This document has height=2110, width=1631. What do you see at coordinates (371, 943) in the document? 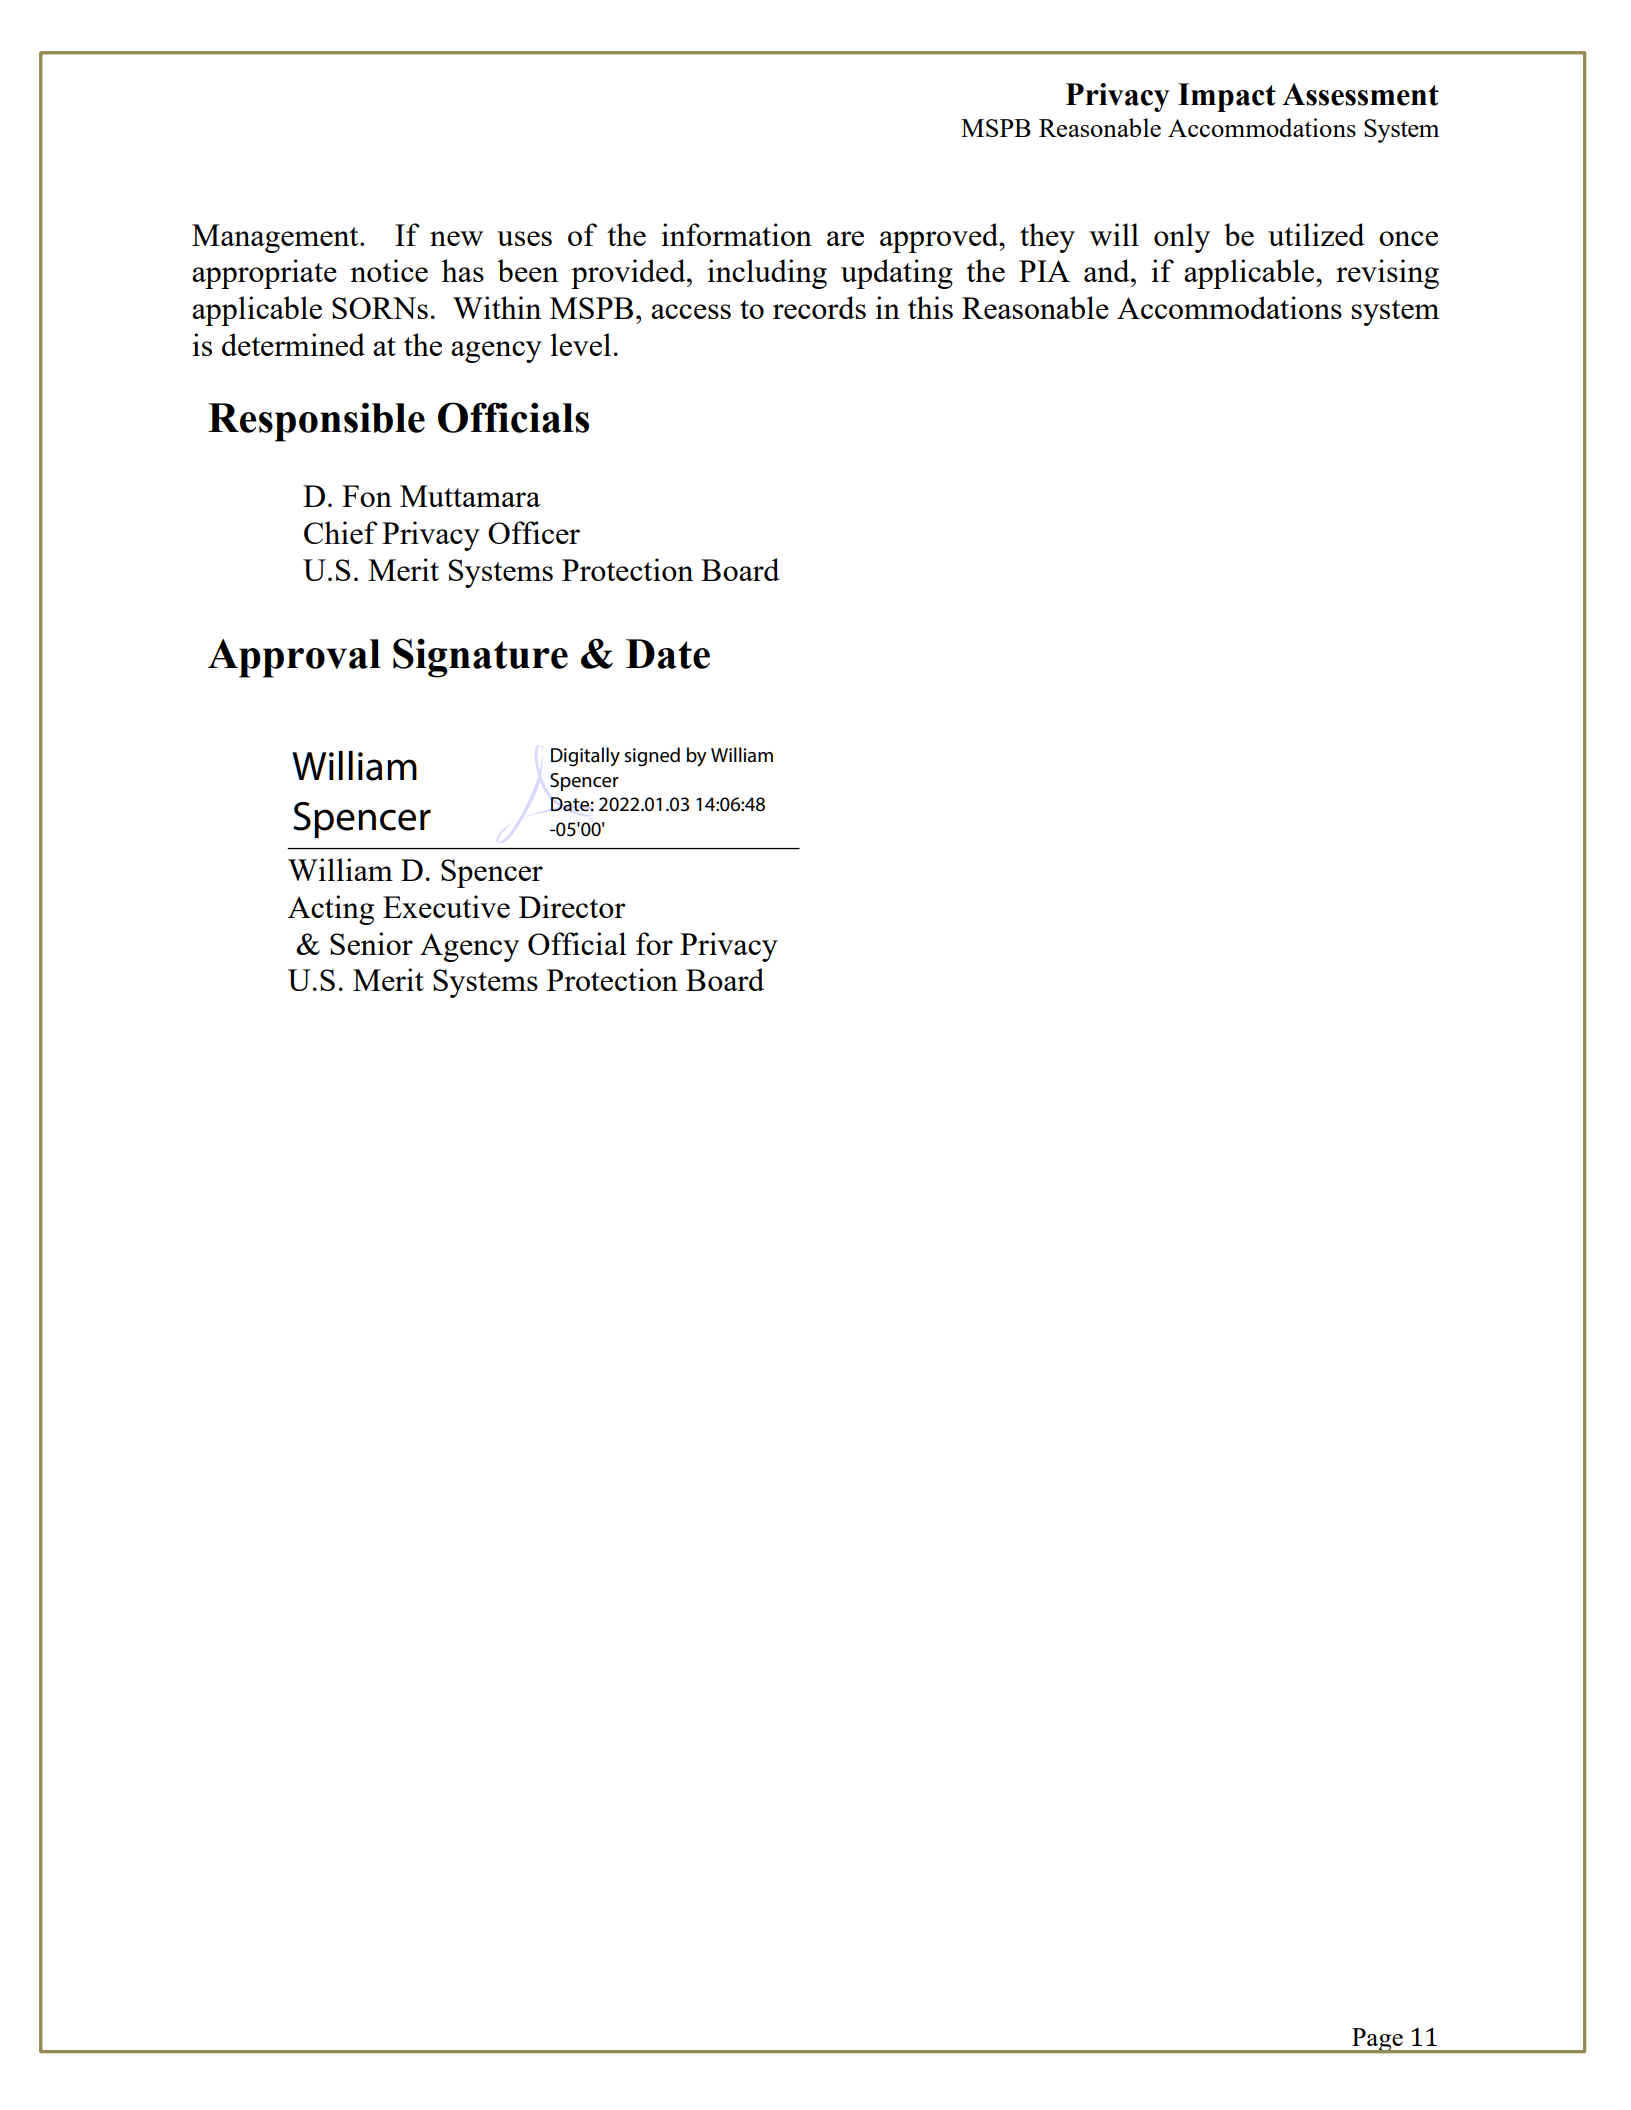
I see `Senior` at bounding box center [371, 943].
